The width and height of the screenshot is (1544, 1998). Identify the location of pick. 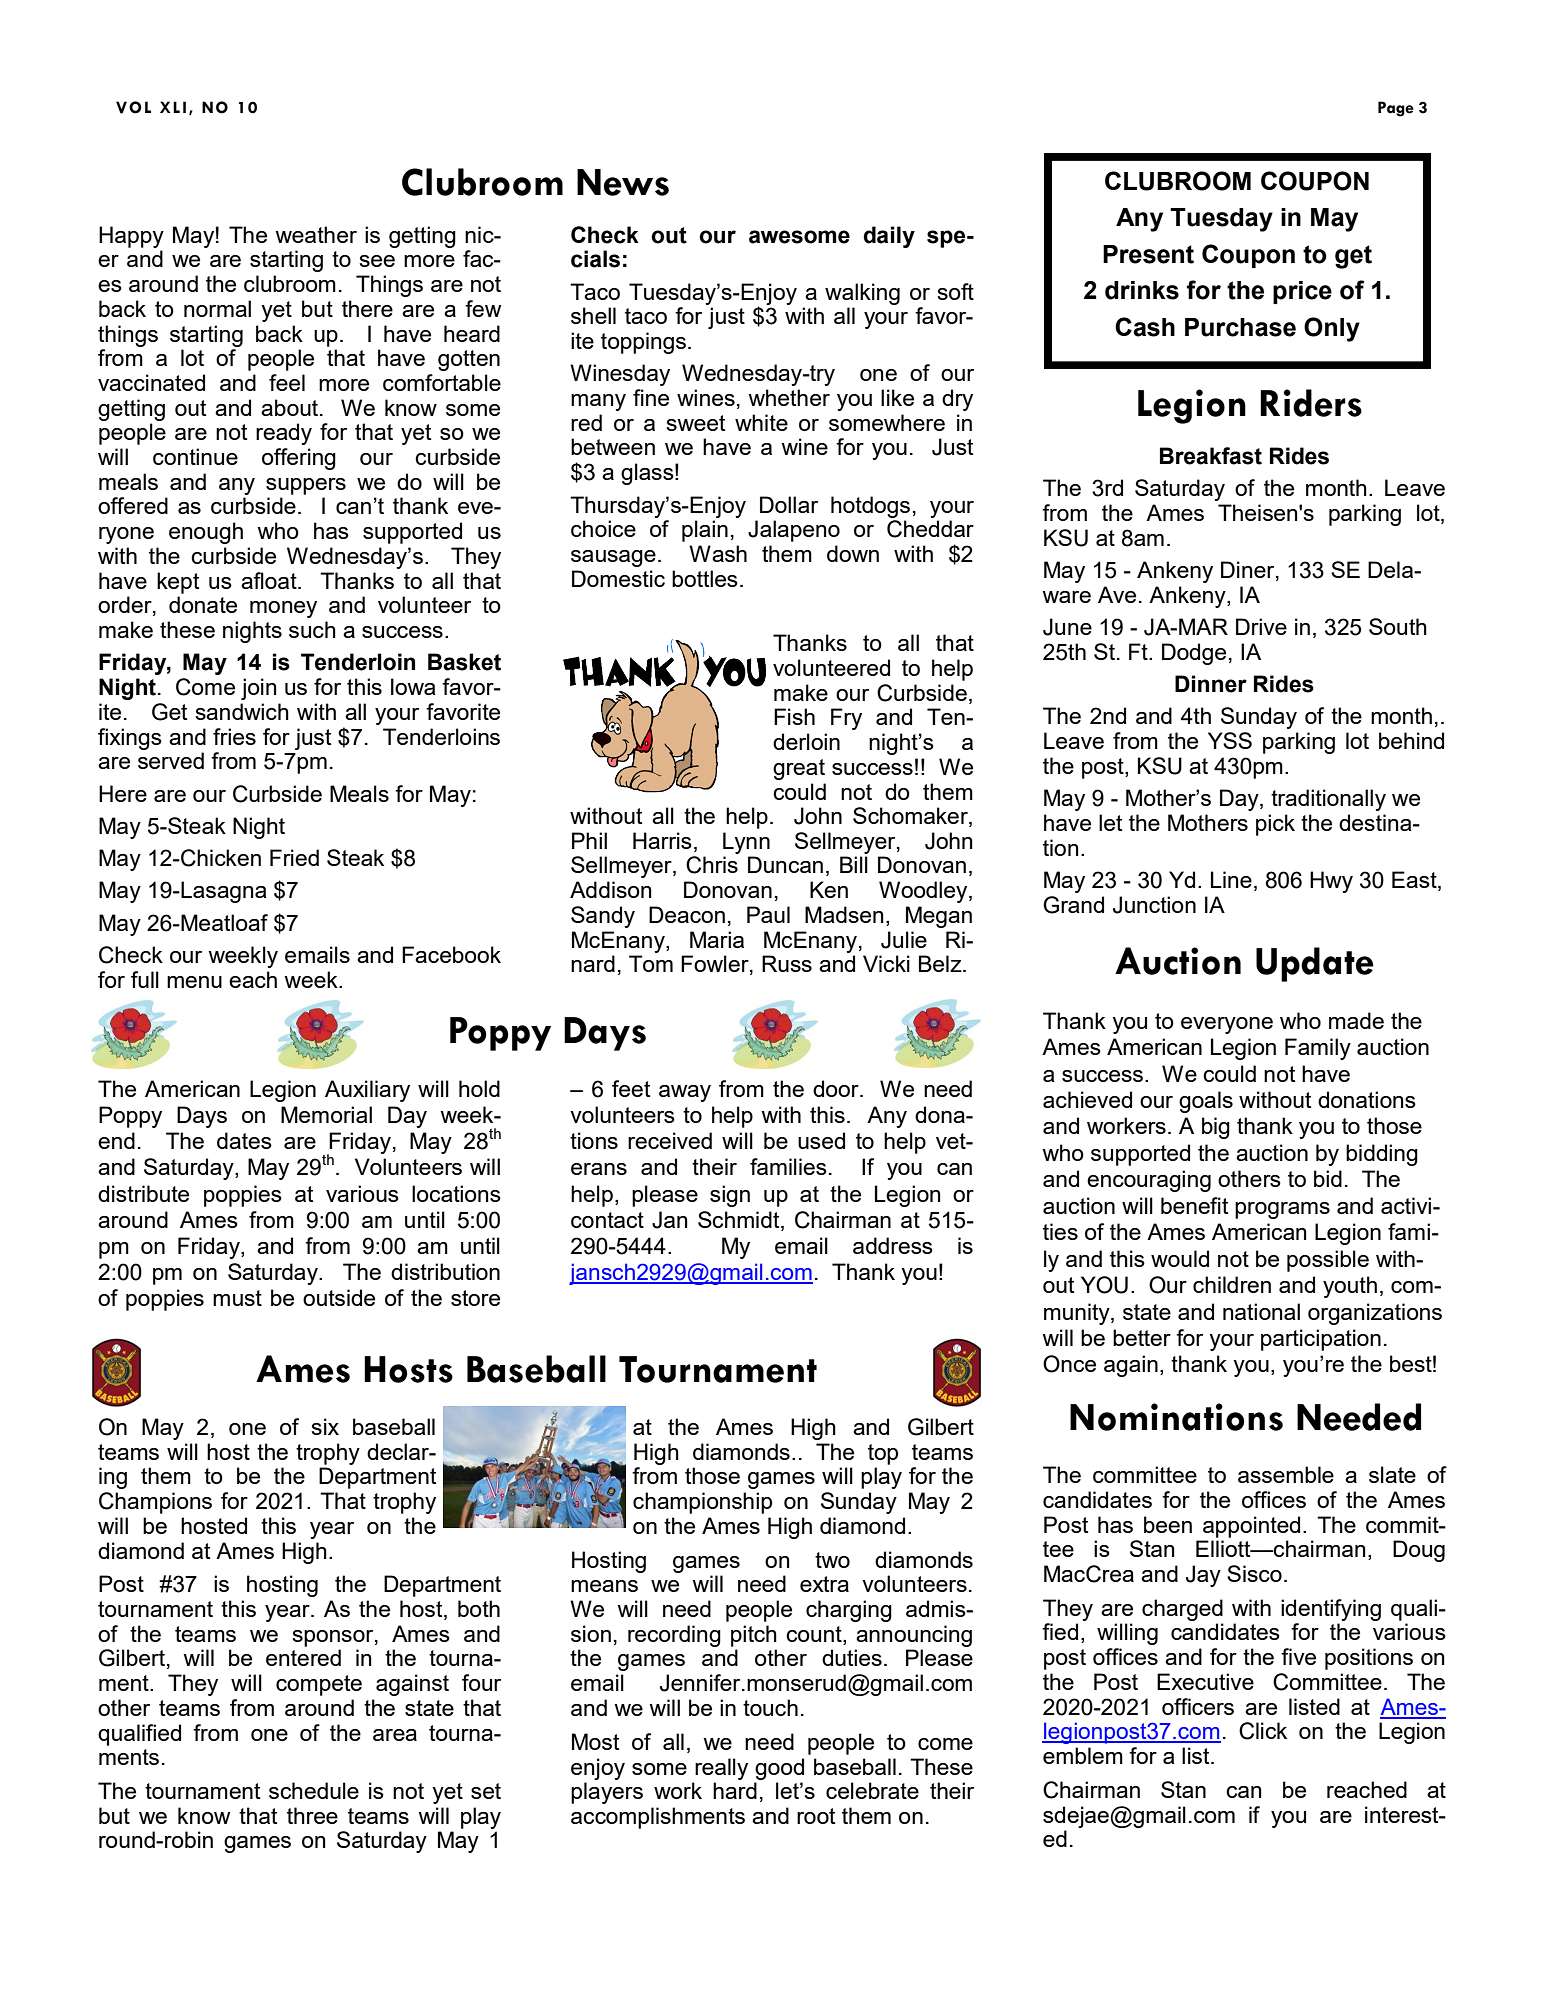
(1275, 825).
